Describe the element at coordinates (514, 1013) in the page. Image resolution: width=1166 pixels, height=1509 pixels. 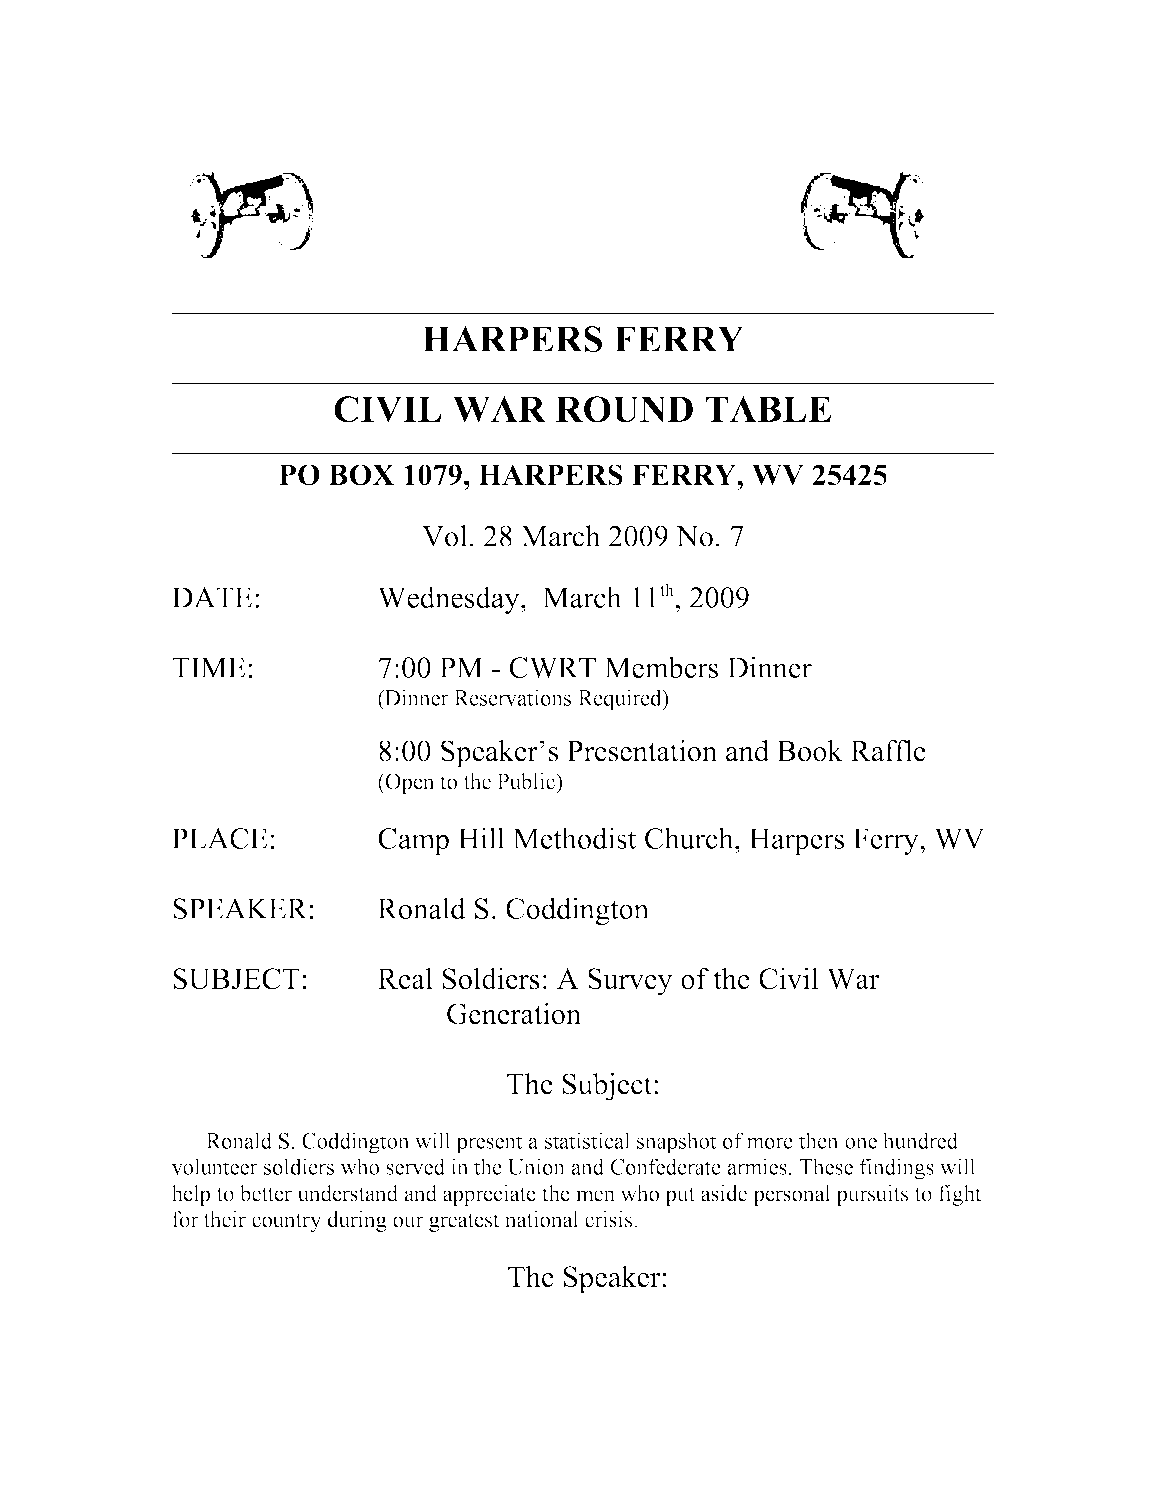
I see `Generation` at that location.
